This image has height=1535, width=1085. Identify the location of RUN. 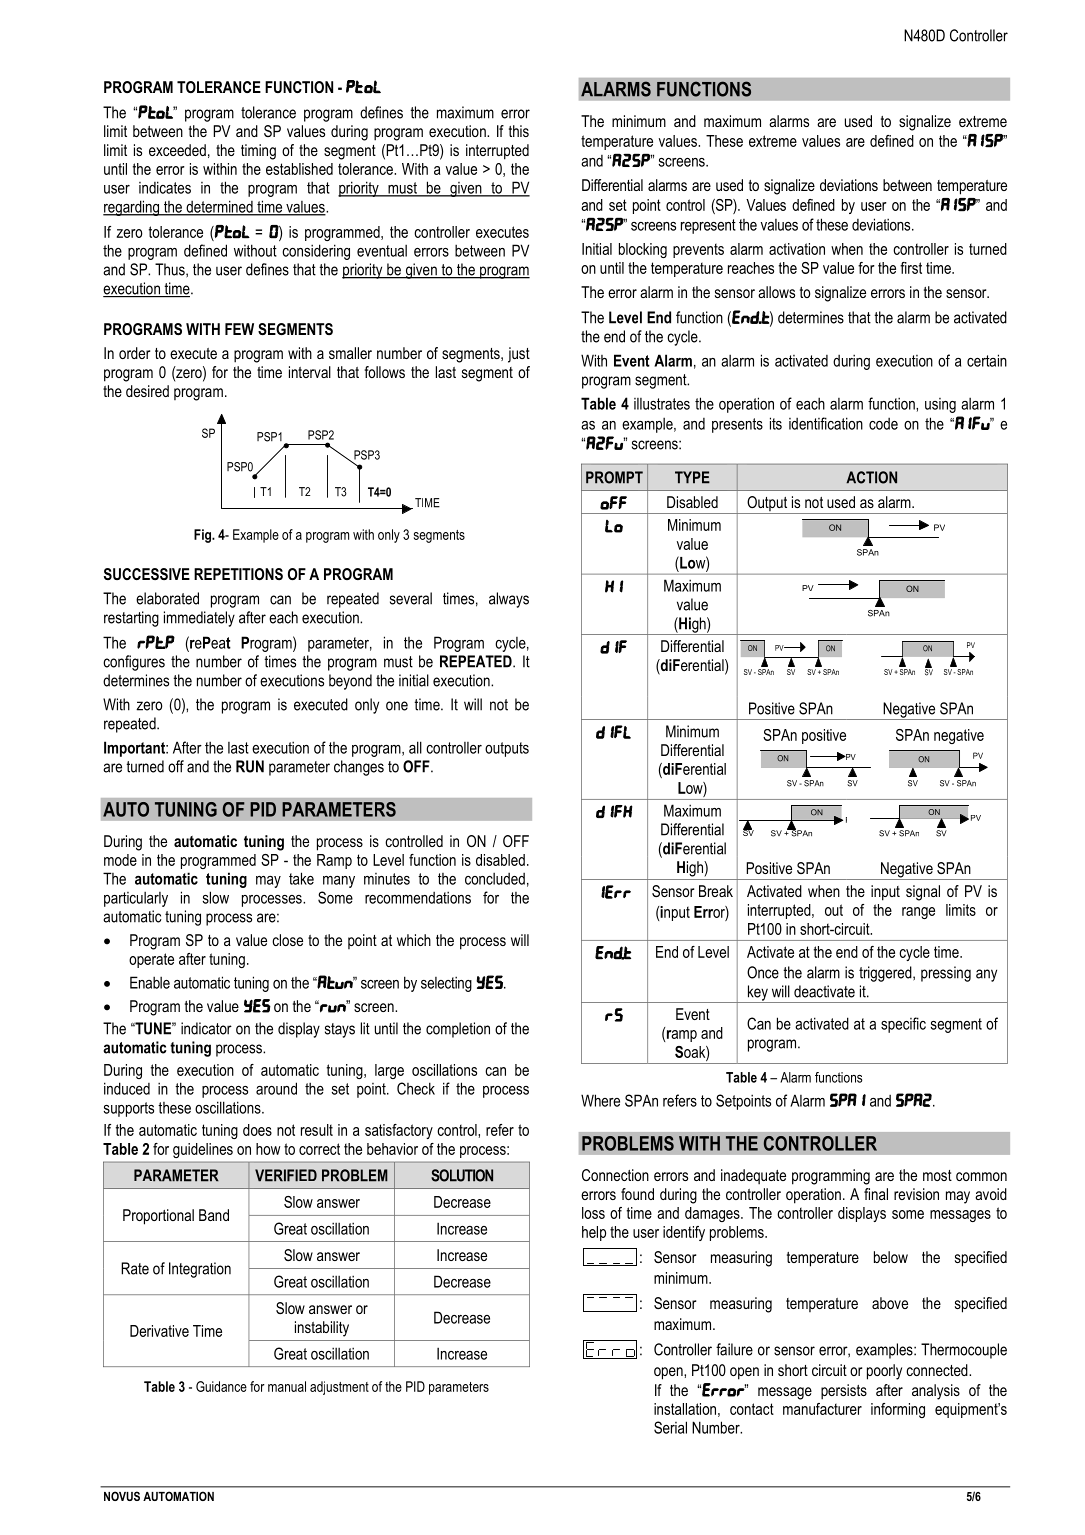
(250, 766).
